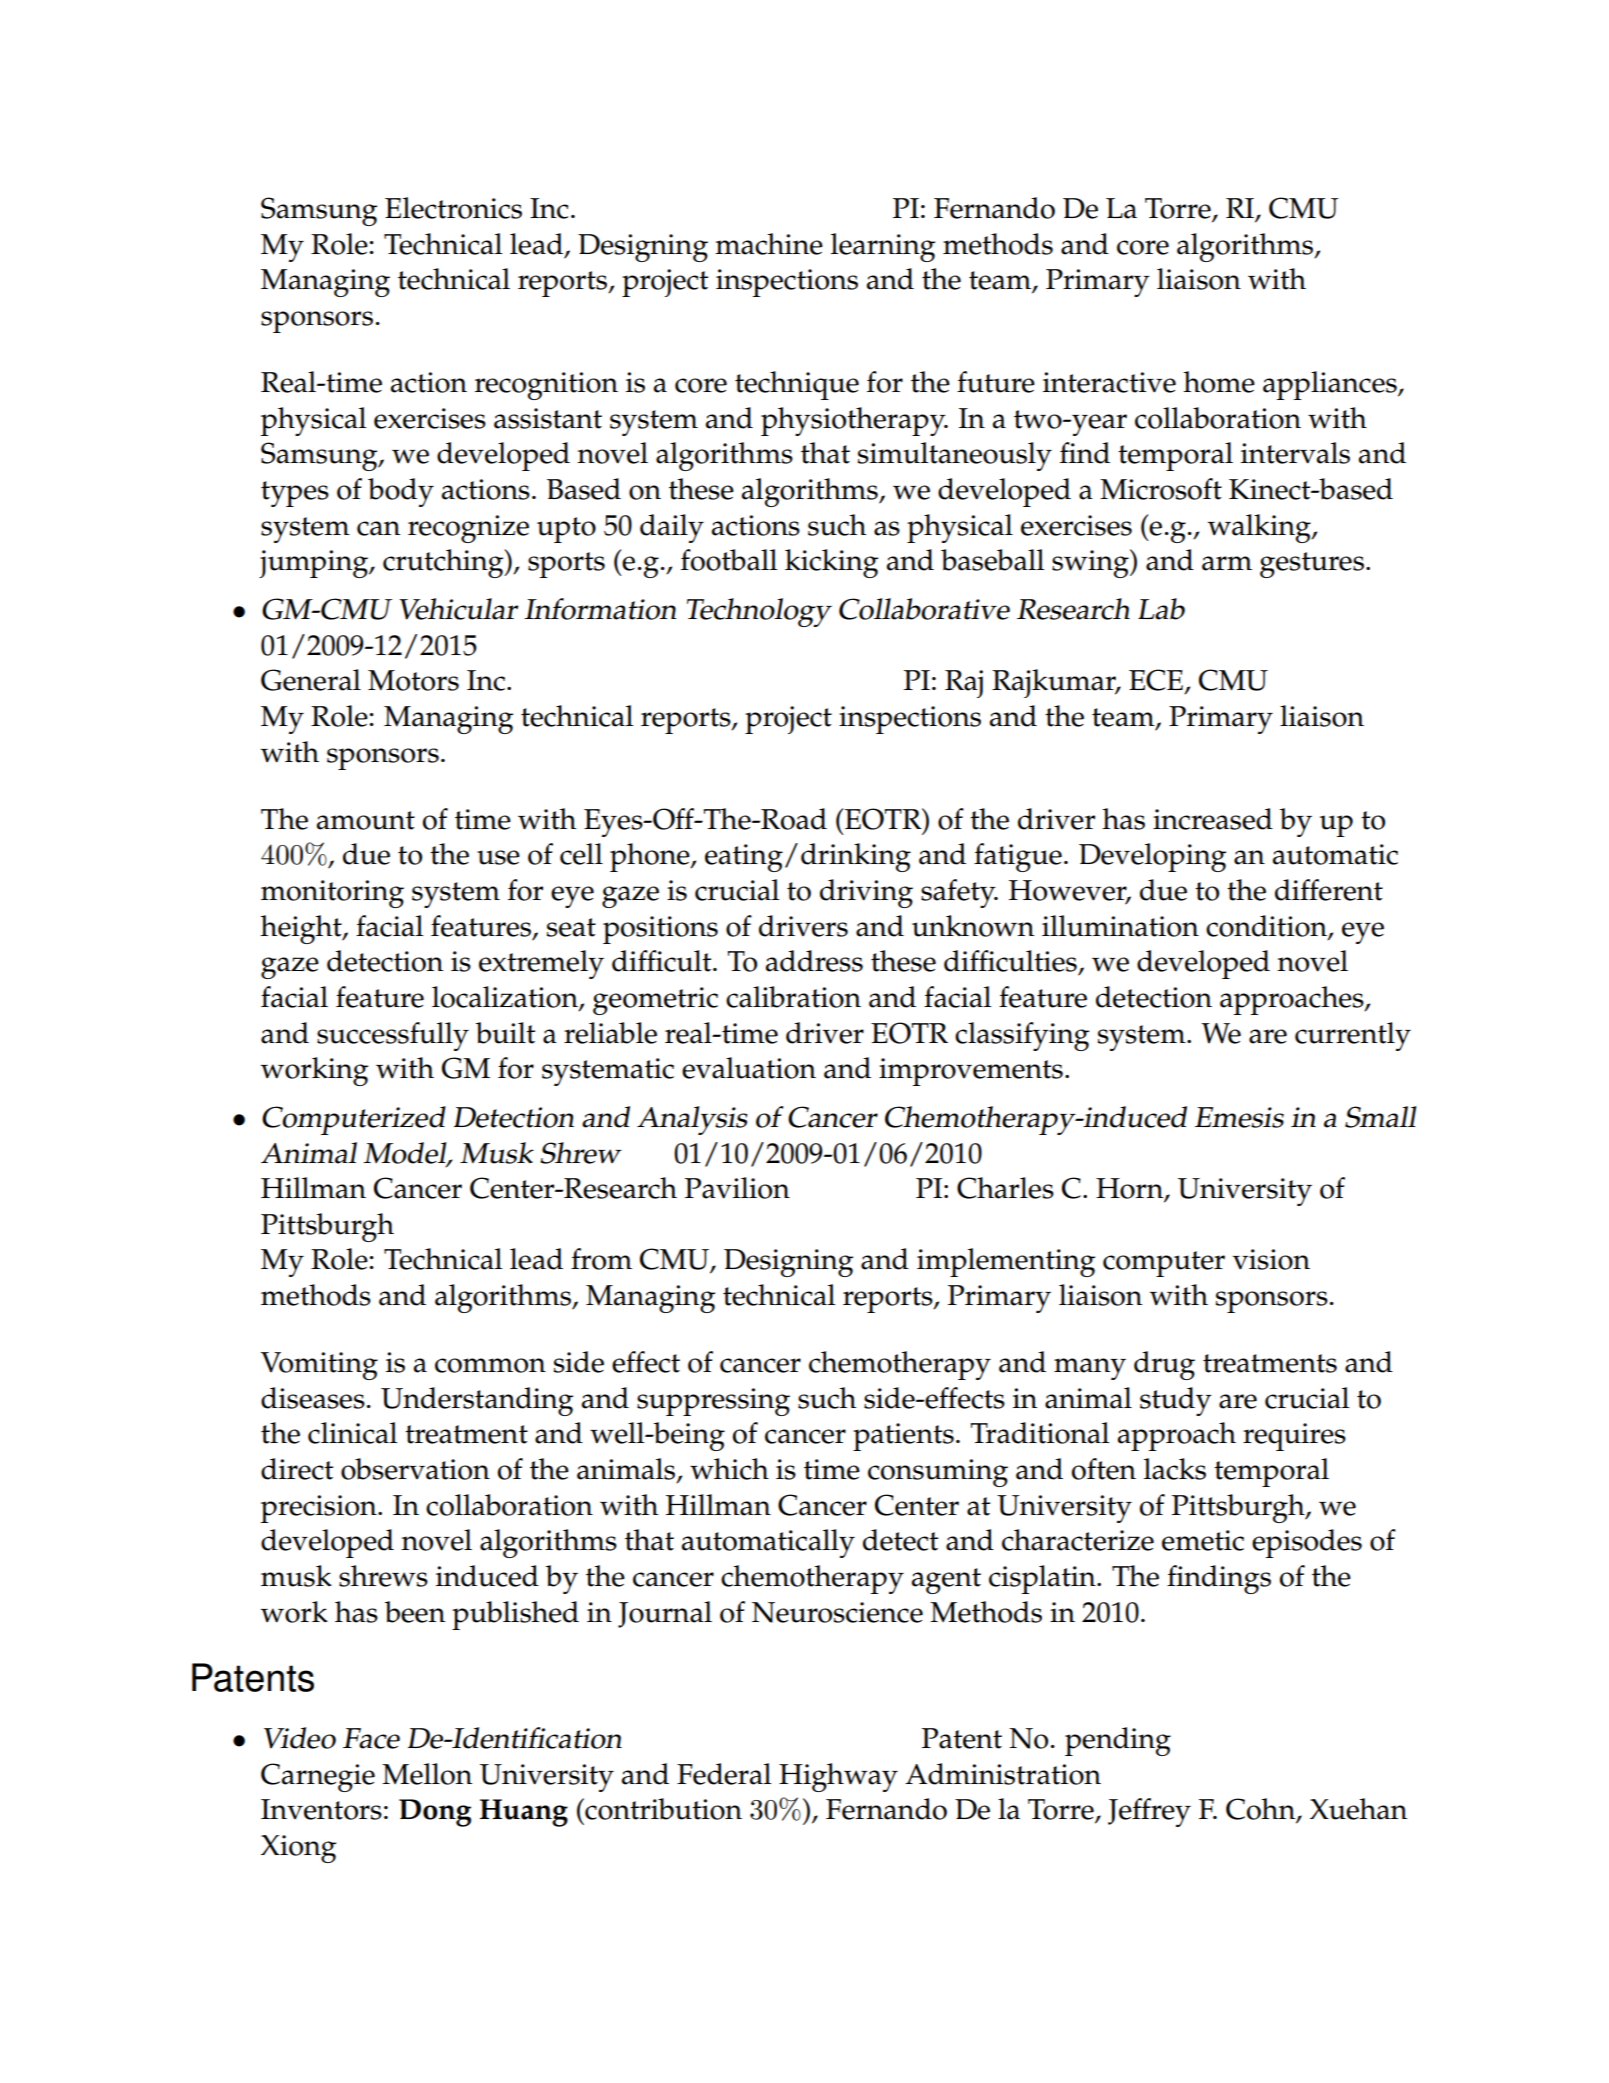 The image size is (1609, 2083). What do you see at coordinates (477, 1401) in the screenshot?
I see `Understanding` at bounding box center [477, 1401].
